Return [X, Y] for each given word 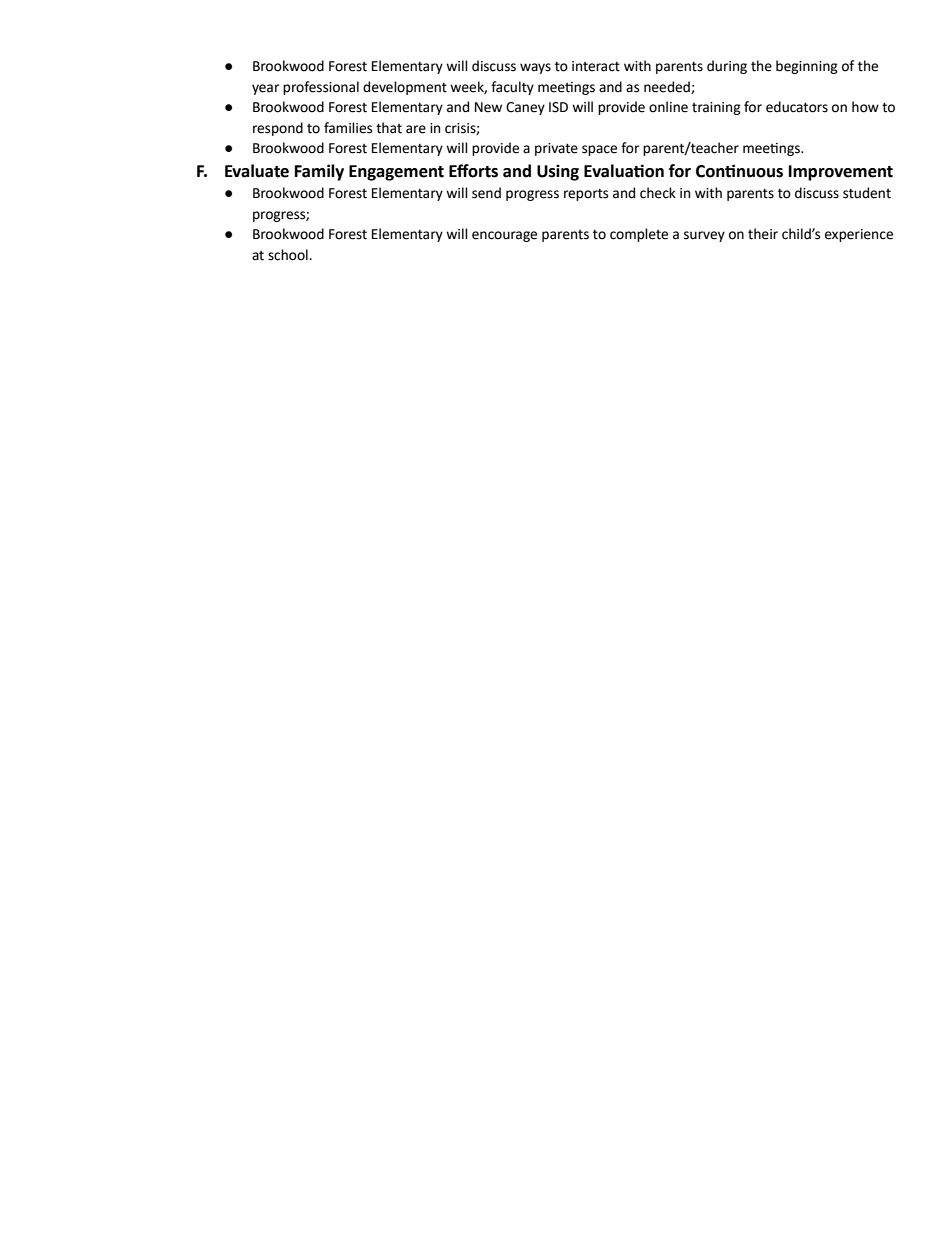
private [556, 149]
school [289, 255]
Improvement [841, 173]
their [763, 234]
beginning [807, 67]
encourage [504, 236]
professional [321, 88]
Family [319, 172]
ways [535, 68]
